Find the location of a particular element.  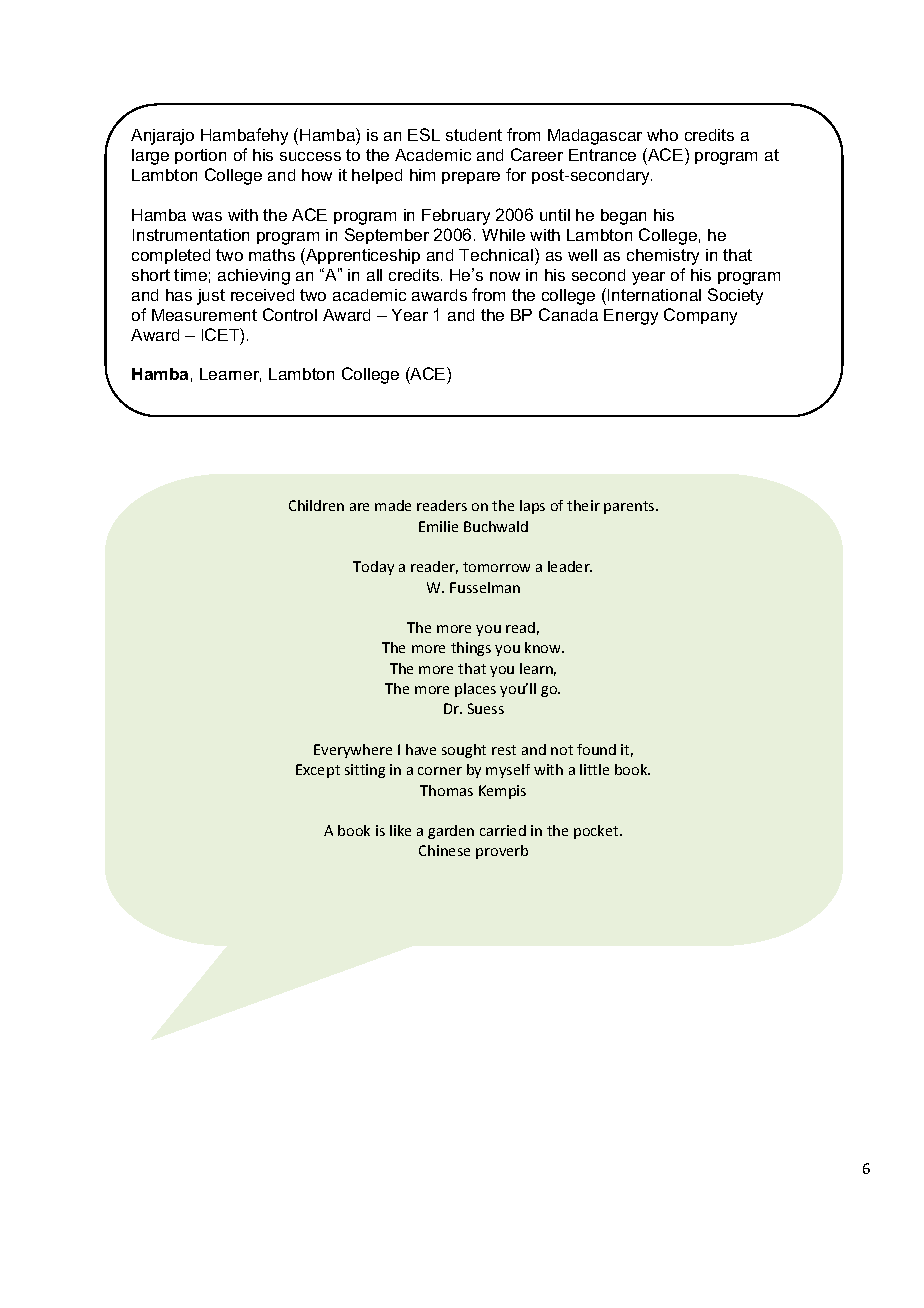

Measurement is located at coordinates (204, 315).
